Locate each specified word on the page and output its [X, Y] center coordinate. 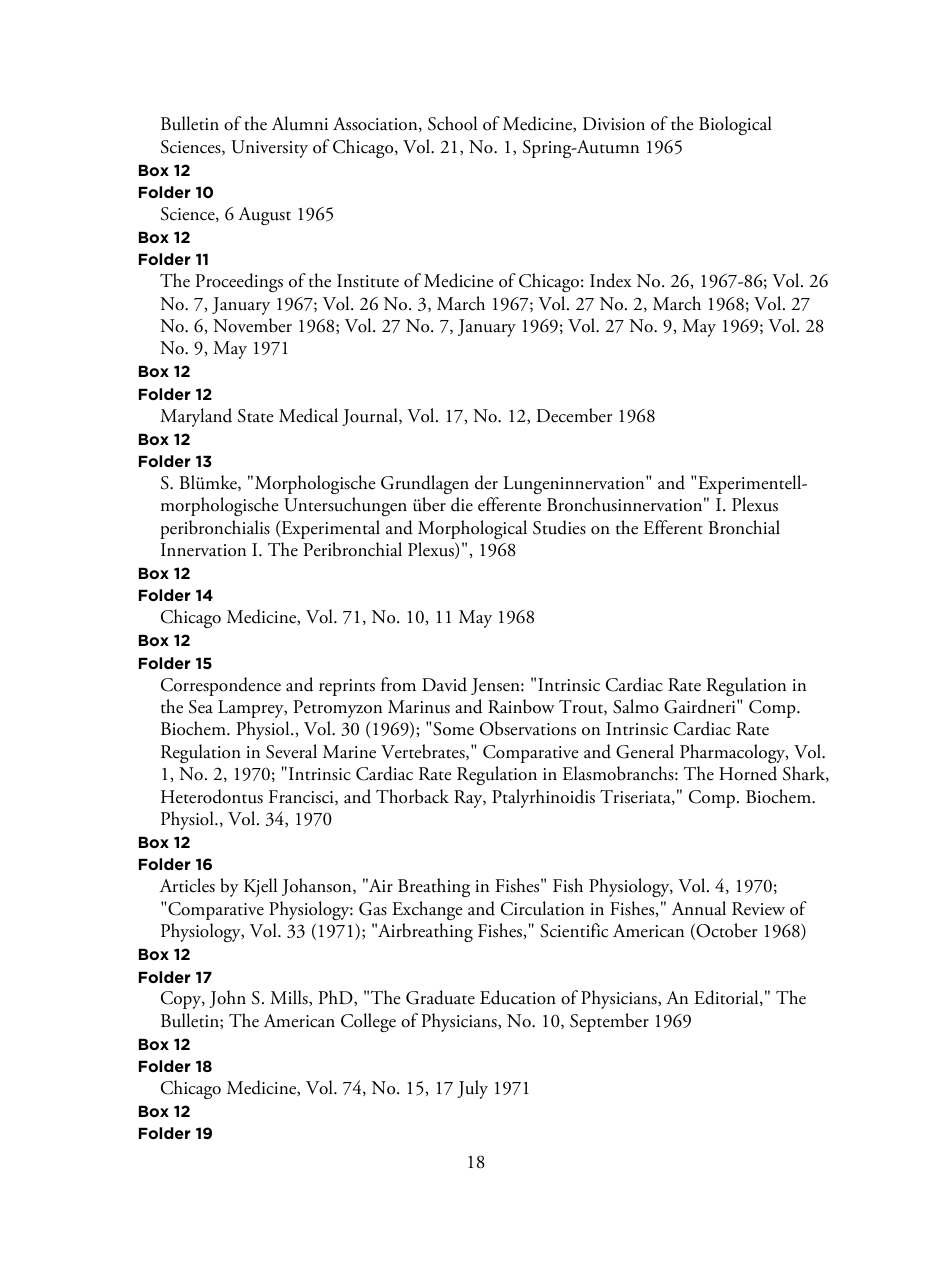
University [269, 149]
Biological [735, 125]
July [472, 1089]
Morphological [472, 529]
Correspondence [221, 686]
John [227, 999]
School [452, 123]
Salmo [636, 706]
